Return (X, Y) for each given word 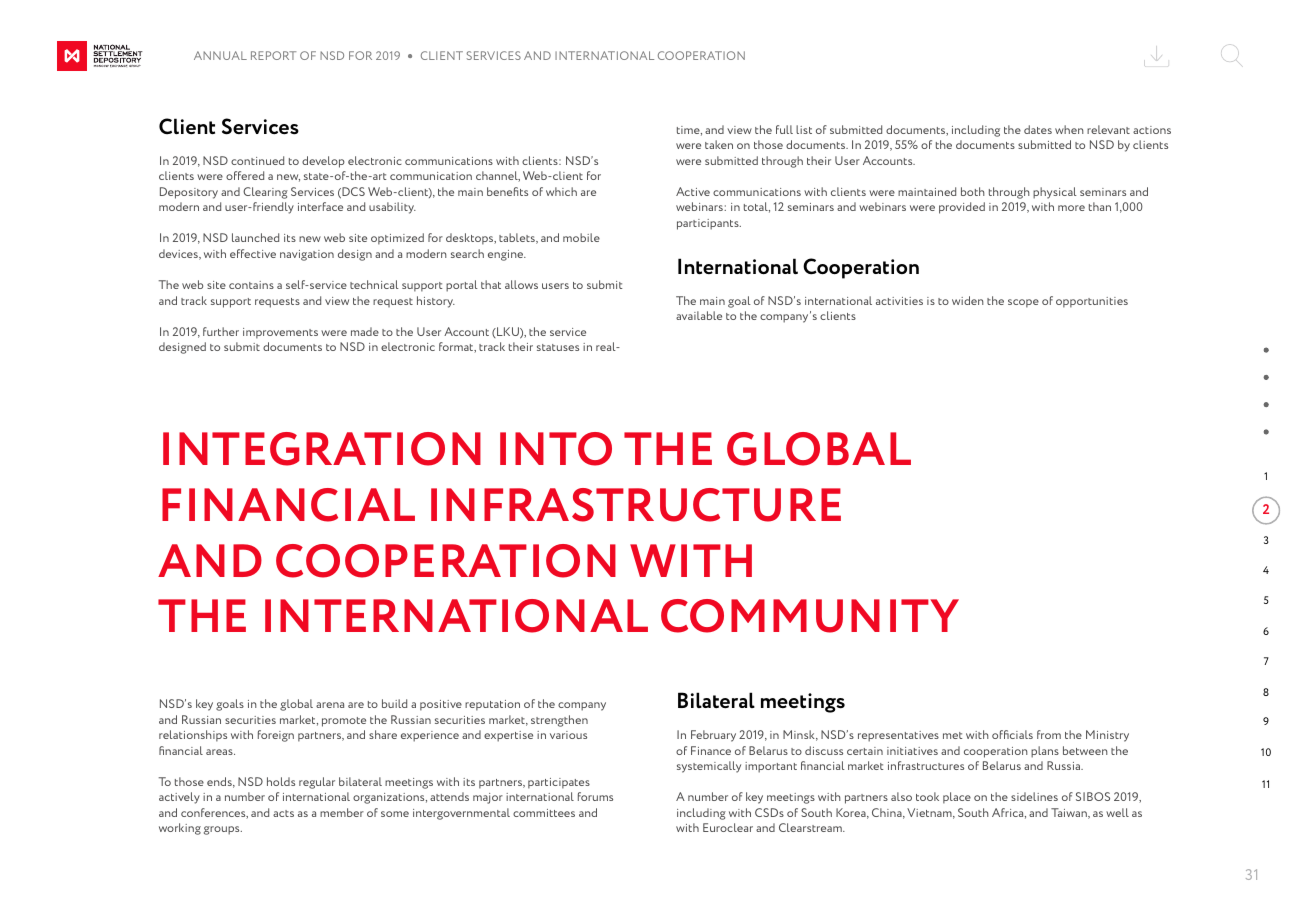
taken (719, 144)
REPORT (273, 55)
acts (283, 813)
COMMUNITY (810, 616)
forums (595, 796)
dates (1038, 129)
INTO (556, 449)
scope (1023, 303)
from (1049, 734)
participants (709, 224)
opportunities (1092, 302)
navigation (307, 255)
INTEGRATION (322, 449)
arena (330, 705)
